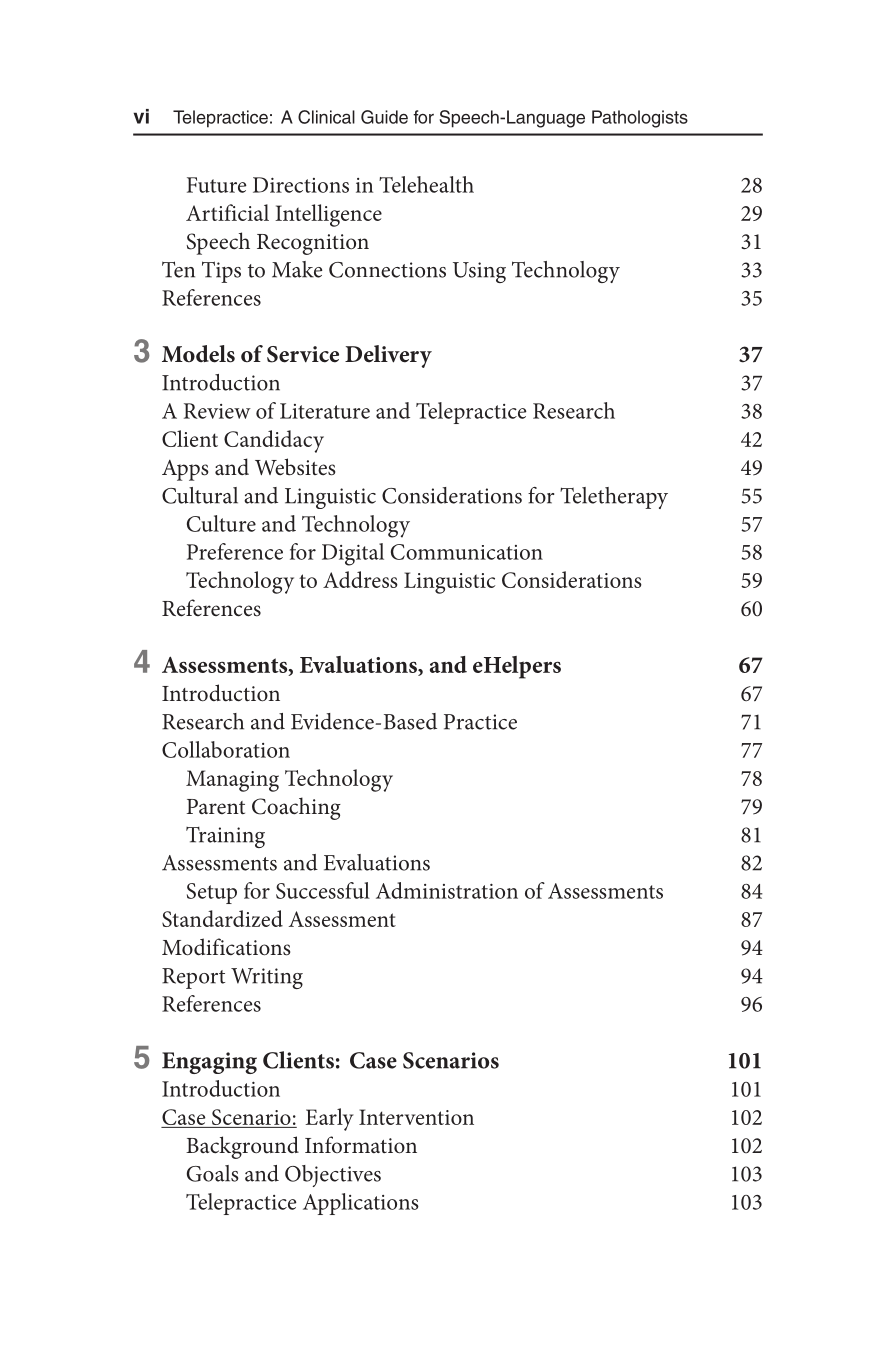  I want to click on Goals, so click(213, 1173).
